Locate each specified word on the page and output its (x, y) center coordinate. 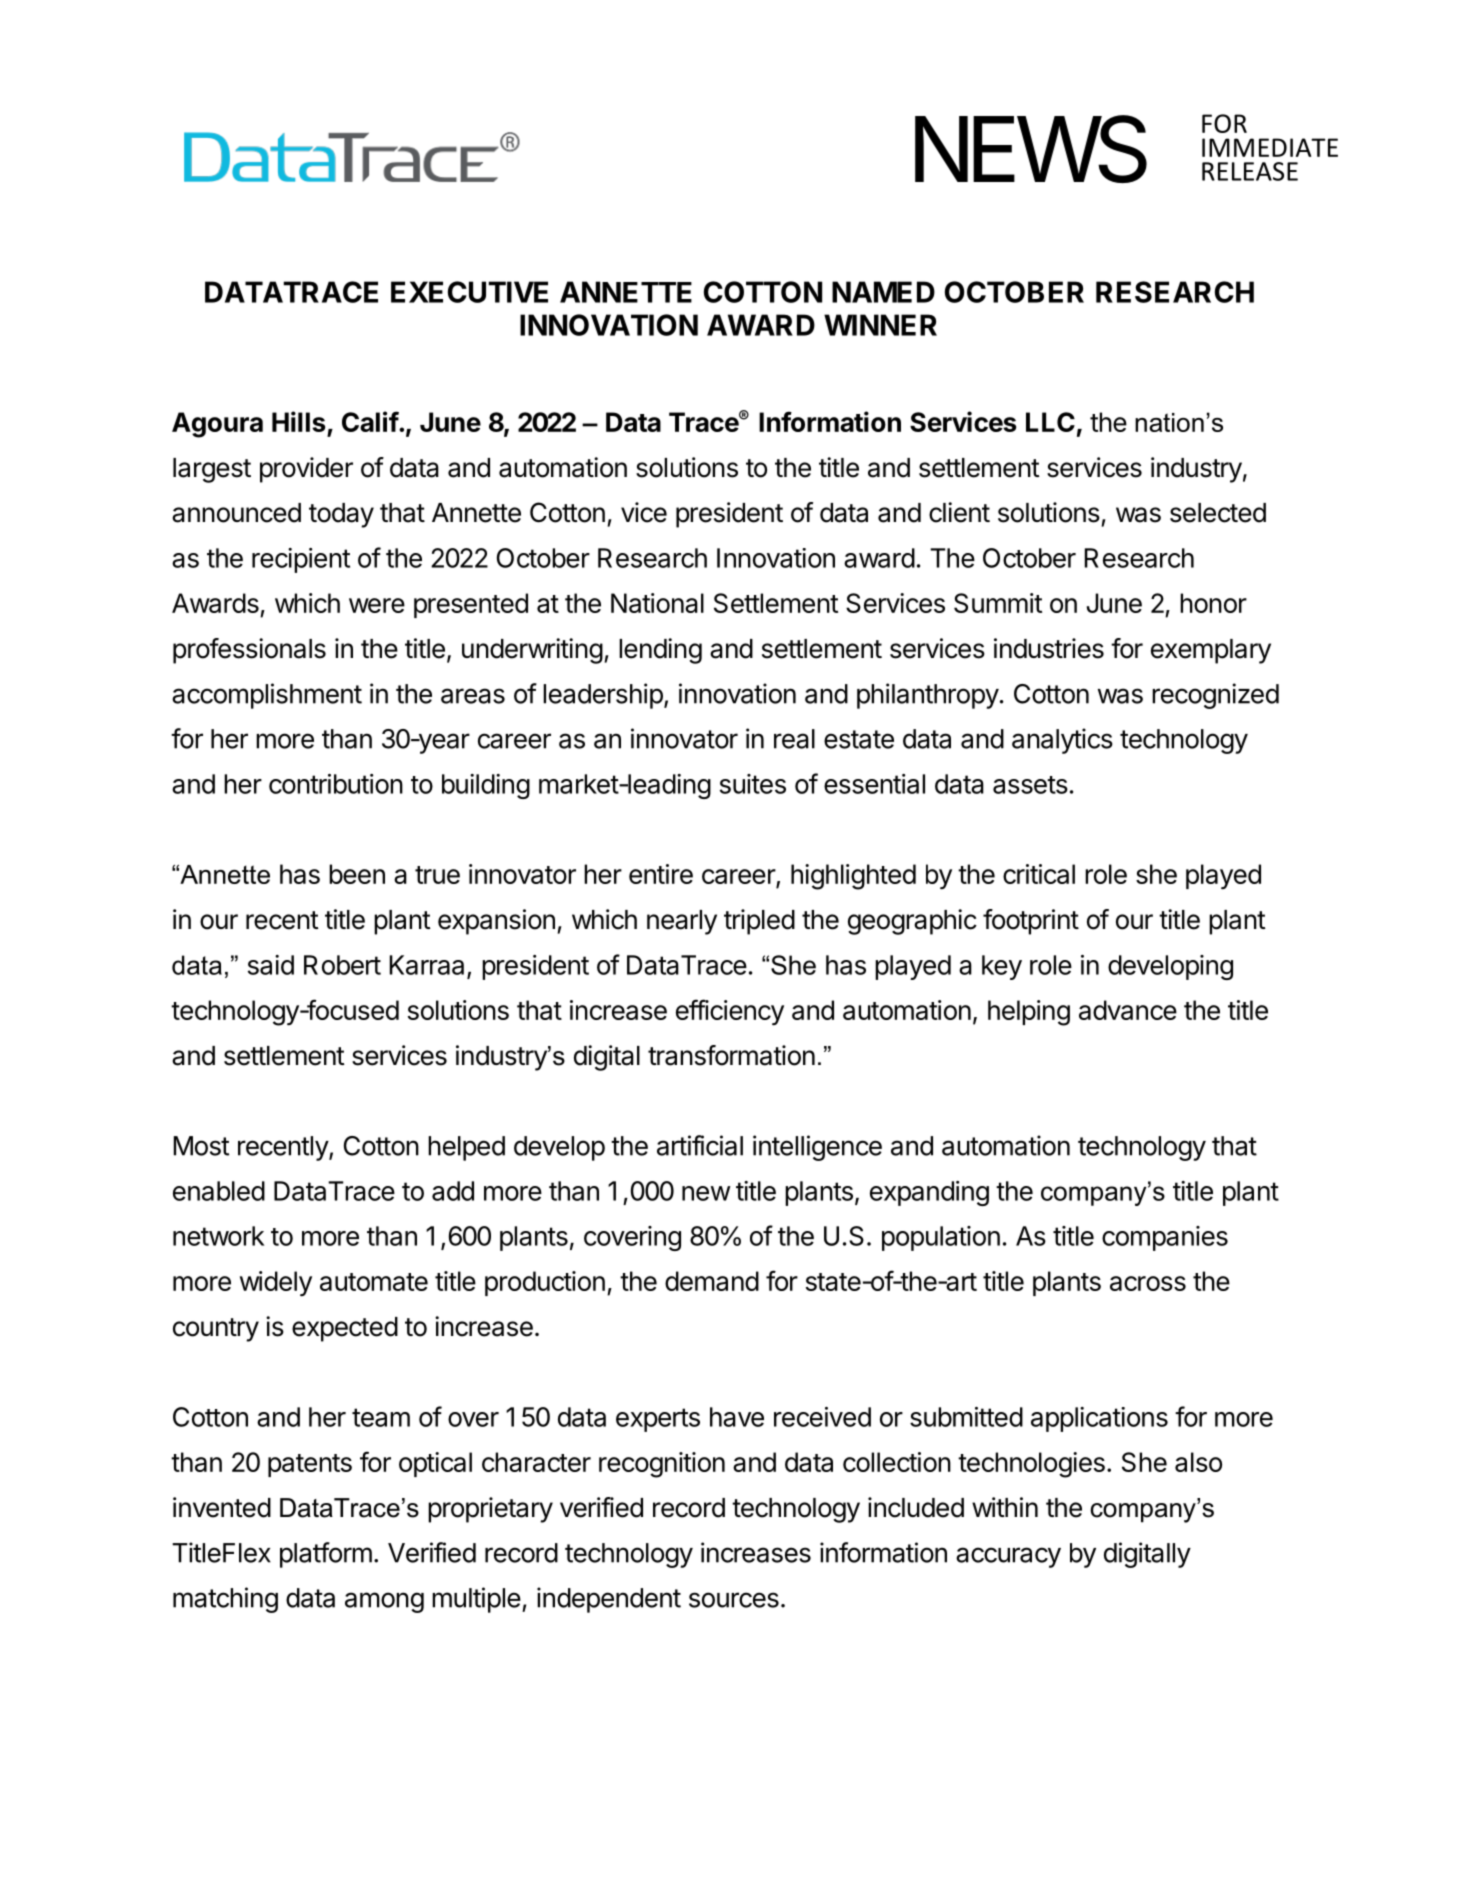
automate (374, 1282)
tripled (759, 922)
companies (1165, 1238)
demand (712, 1281)
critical (1039, 874)
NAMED (883, 292)
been (357, 874)
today (341, 515)
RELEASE (1250, 171)
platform (326, 1555)
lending (660, 651)
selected (1218, 513)
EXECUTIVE (469, 292)
